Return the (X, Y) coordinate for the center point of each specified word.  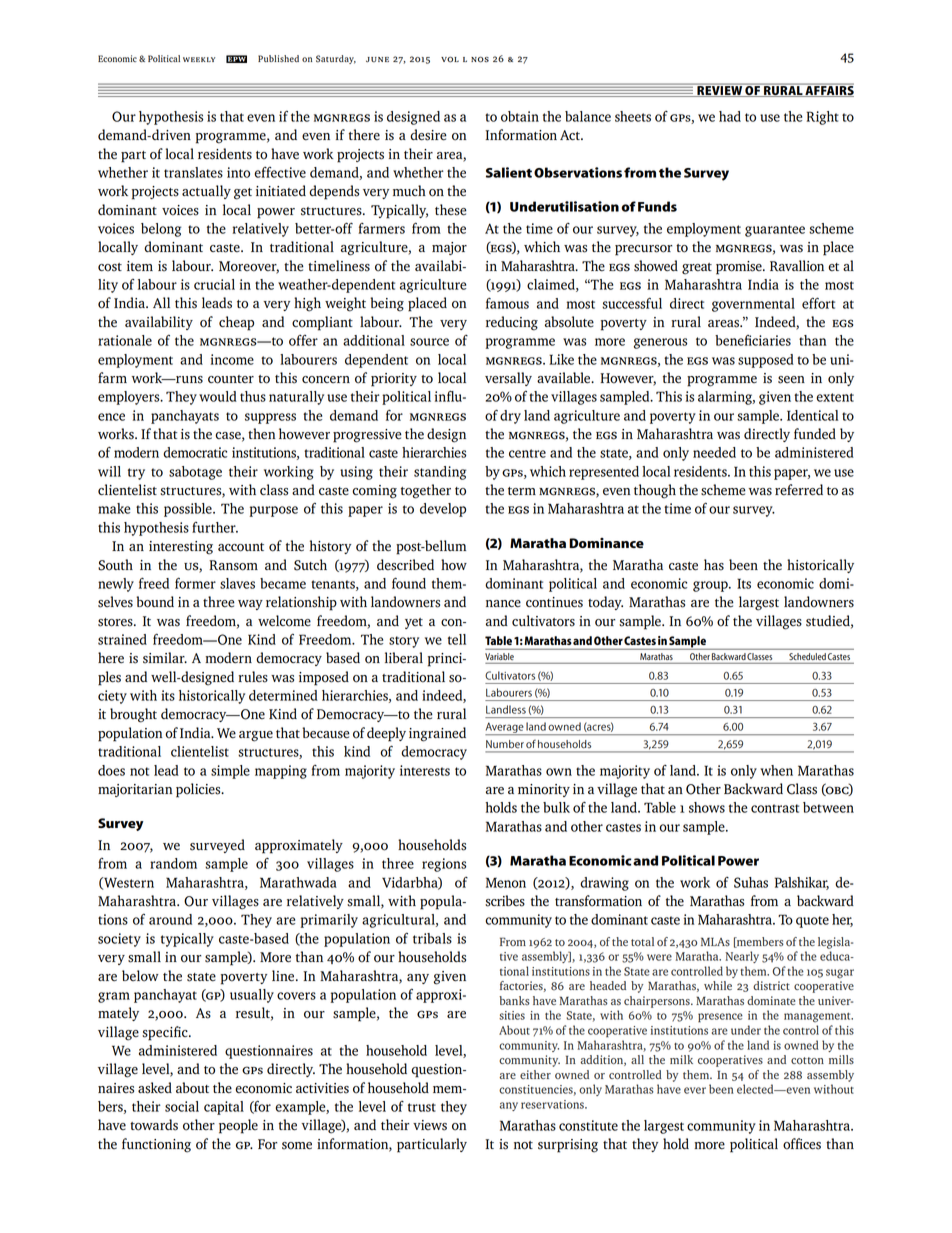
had (730, 116)
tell (457, 639)
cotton (807, 1060)
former (195, 583)
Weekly (199, 59)
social (182, 1106)
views (430, 1125)
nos (480, 60)
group (711, 586)
